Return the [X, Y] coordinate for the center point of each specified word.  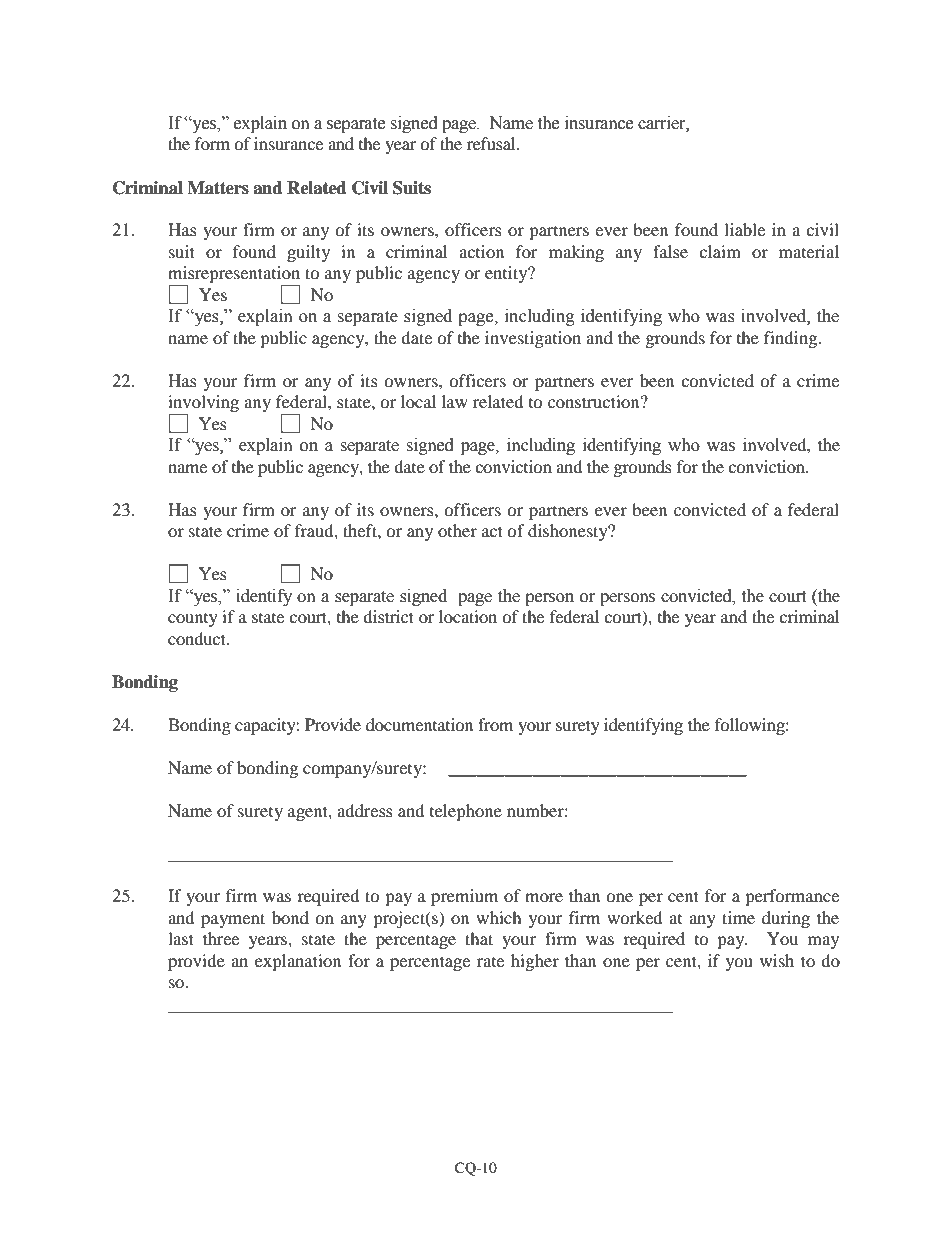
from [495, 724]
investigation [533, 339]
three [221, 938]
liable [744, 229]
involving [203, 405]
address [365, 810]
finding [792, 339]
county [193, 620]
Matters [218, 188]
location [468, 616]
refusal [492, 143]
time [738, 917]
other [457, 530]
